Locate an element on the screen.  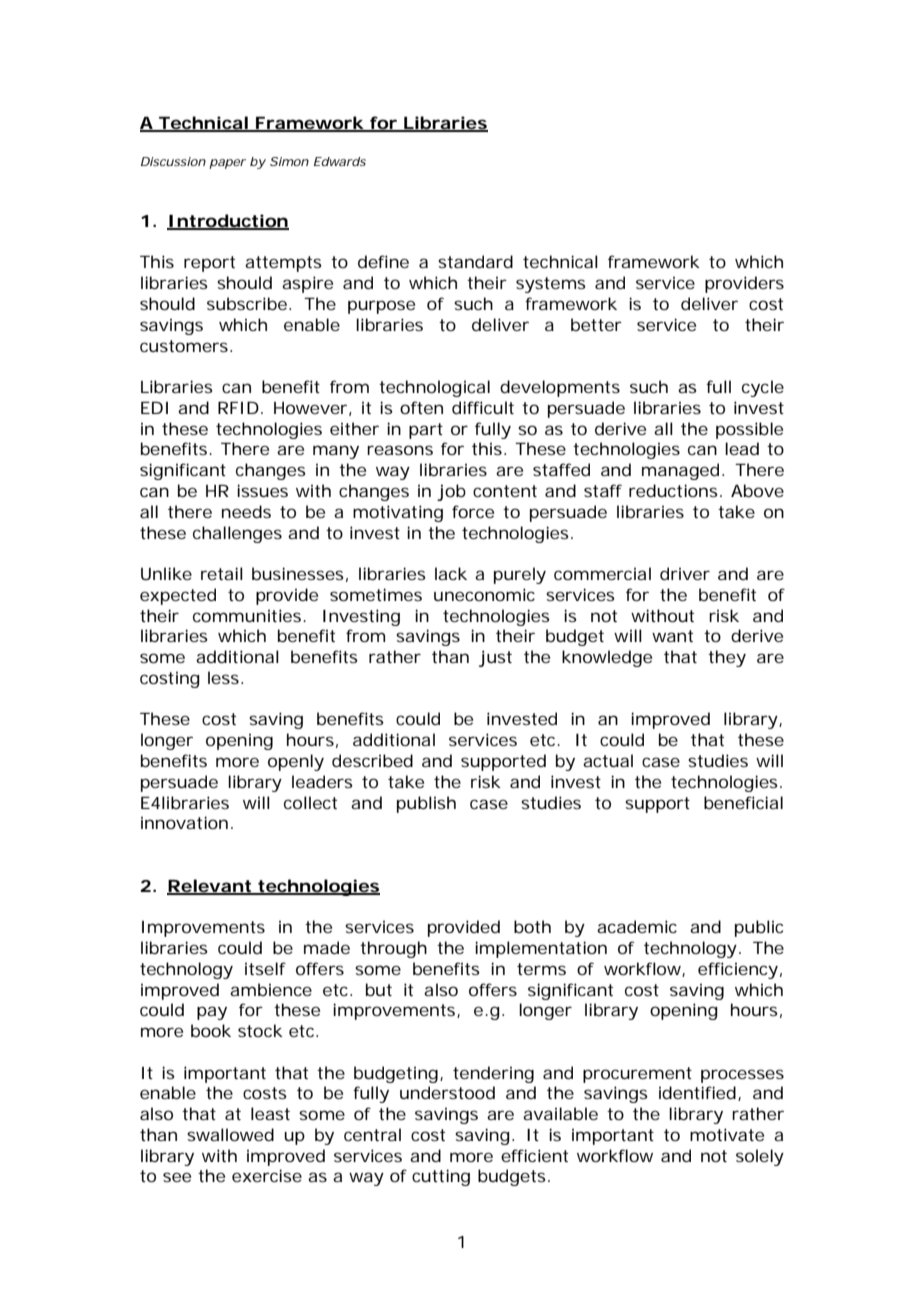
standard is located at coordinates (475, 261).
